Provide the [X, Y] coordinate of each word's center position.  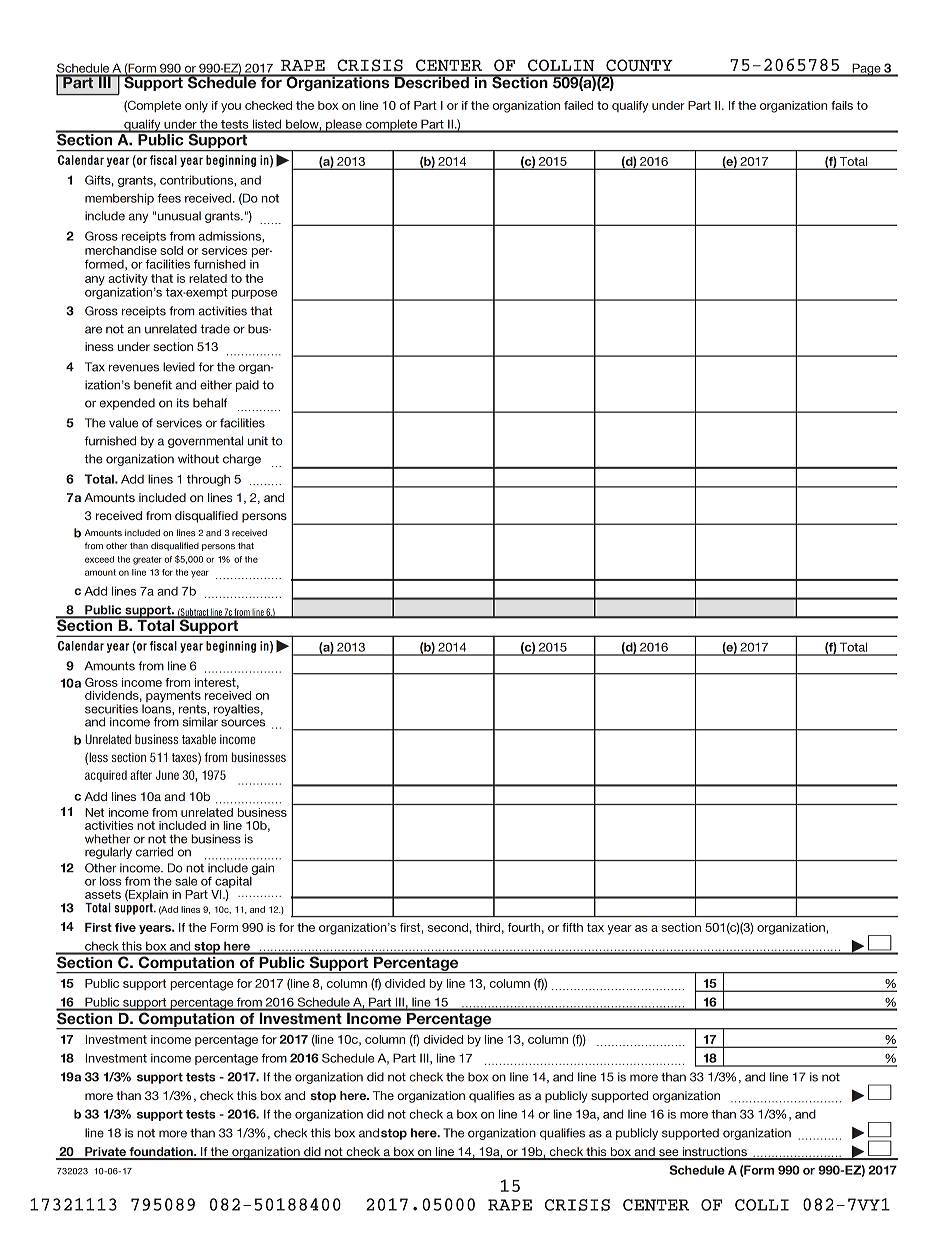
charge [242, 460]
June [167, 775]
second [448, 927]
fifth [572, 927]
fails [842, 105]
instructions [714, 1153]
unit [258, 441]
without [198, 459]
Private [105, 1153]
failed [578, 105]
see [669, 1154]
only [196, 107]
